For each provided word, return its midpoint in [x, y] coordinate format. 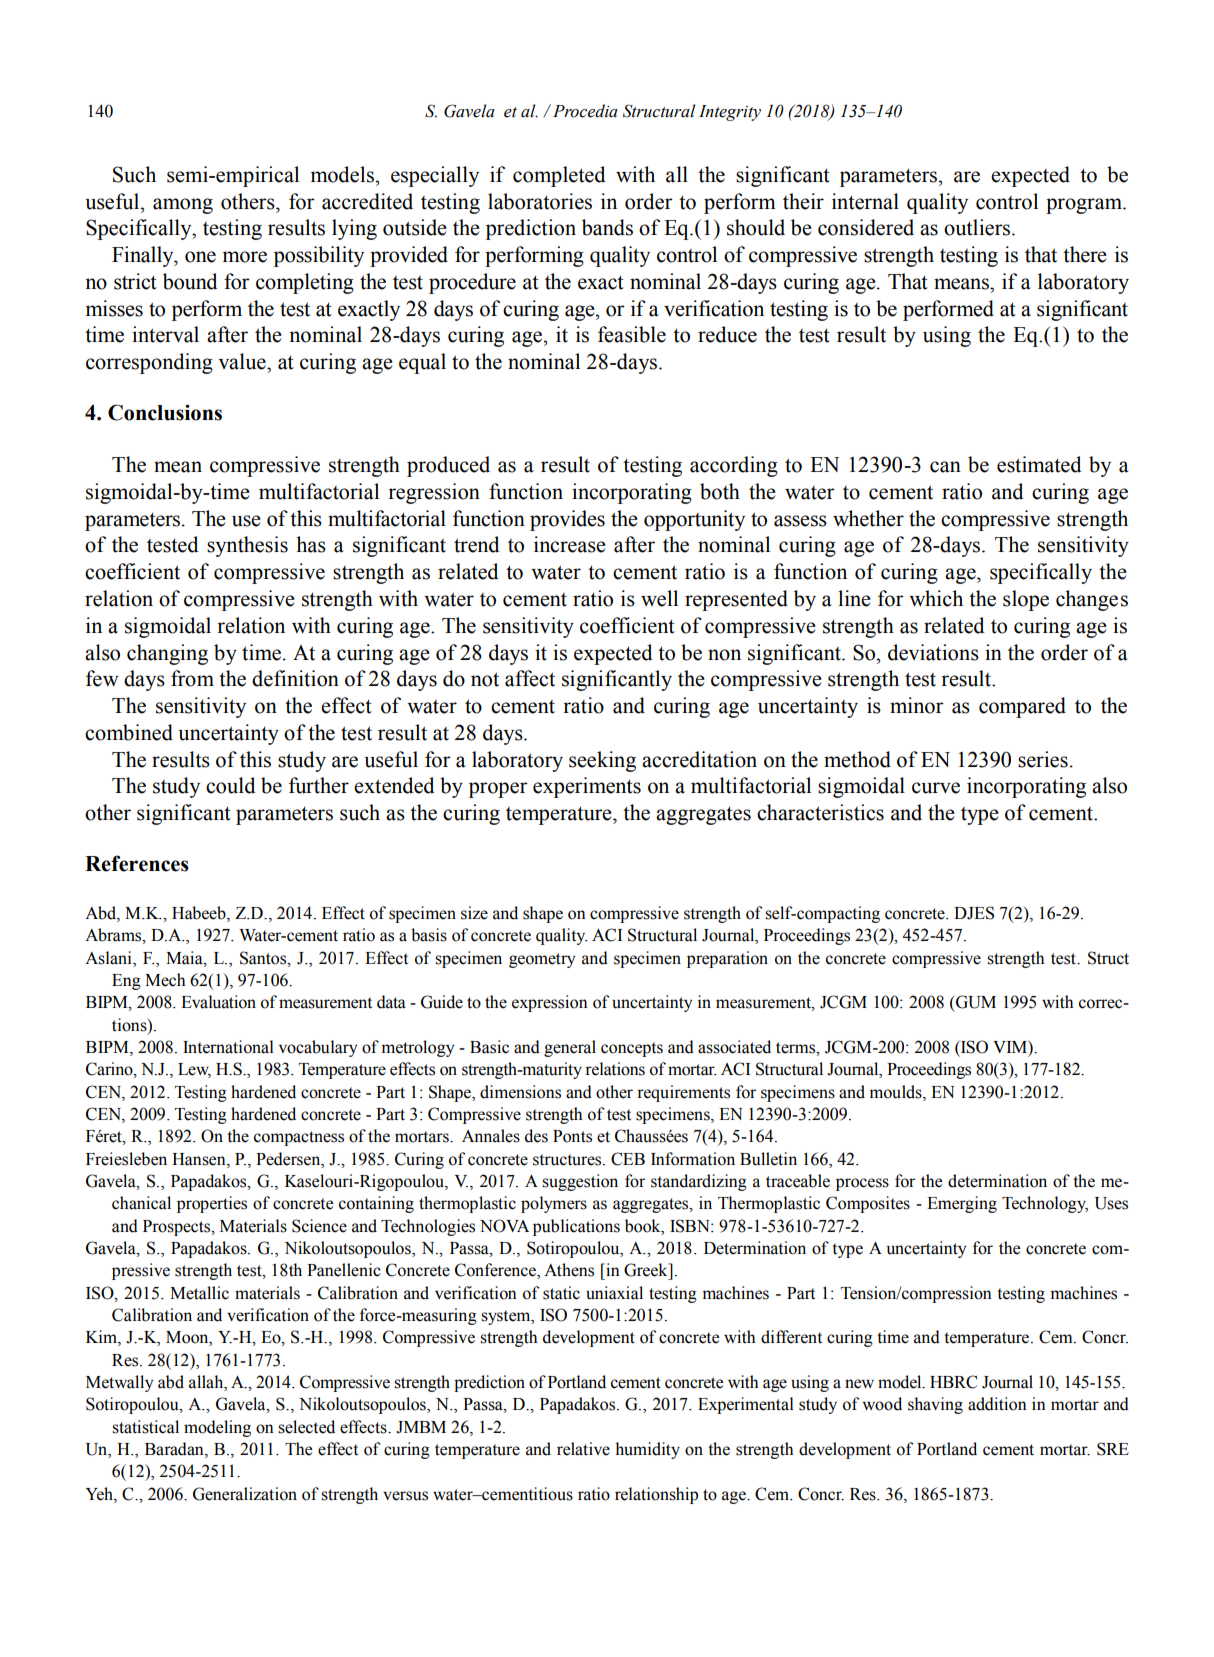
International [228, 1047]
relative [583, 1449]
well [659, 598]
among [183, 206]
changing [167, 654]
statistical [145, 1427]
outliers [978, 227]
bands [607, 227]
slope [1026, 600]
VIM [1011, 1047]
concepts [632, 1049]
